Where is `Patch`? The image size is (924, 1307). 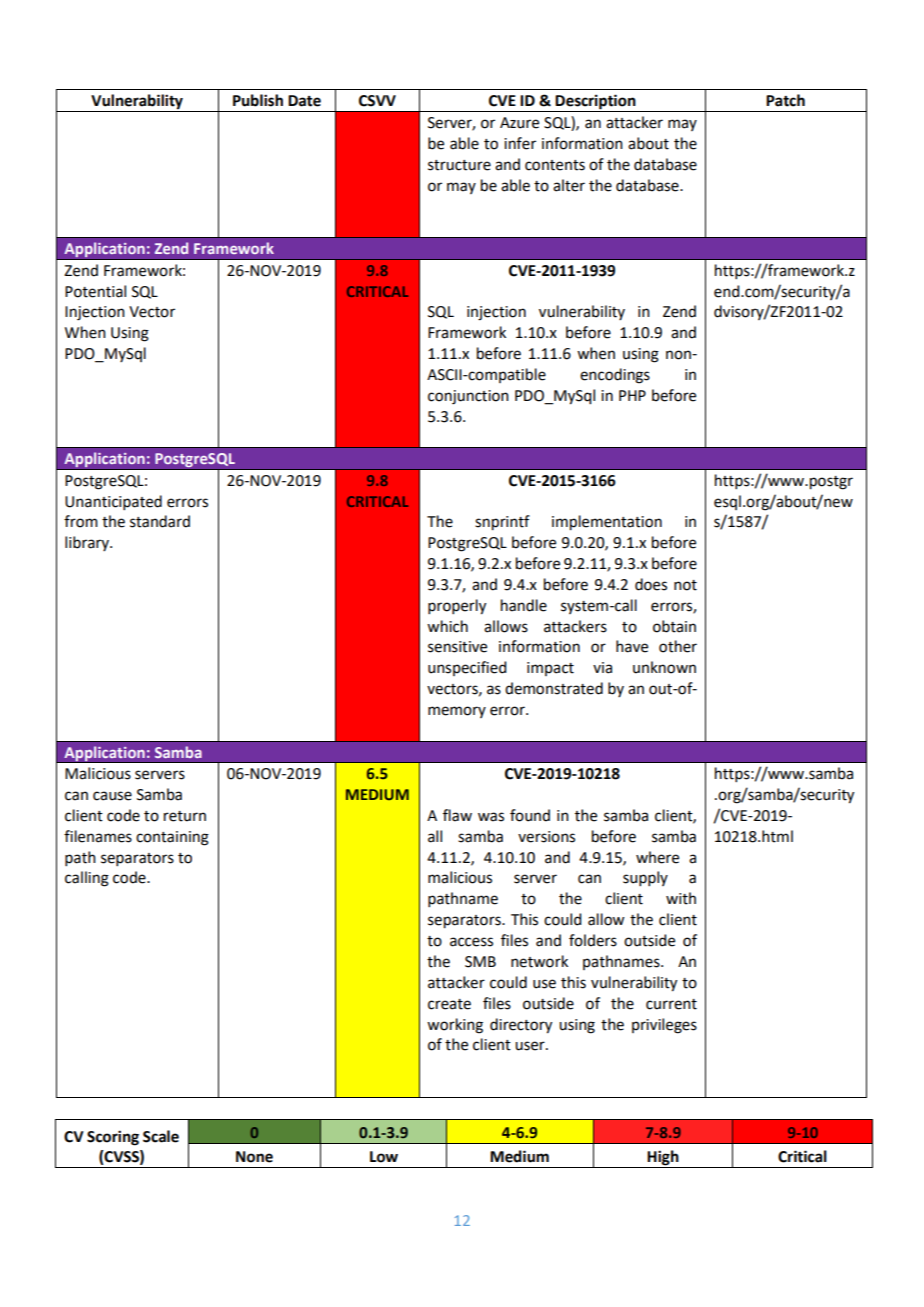
Patch is located at coordinates (785, 100).
